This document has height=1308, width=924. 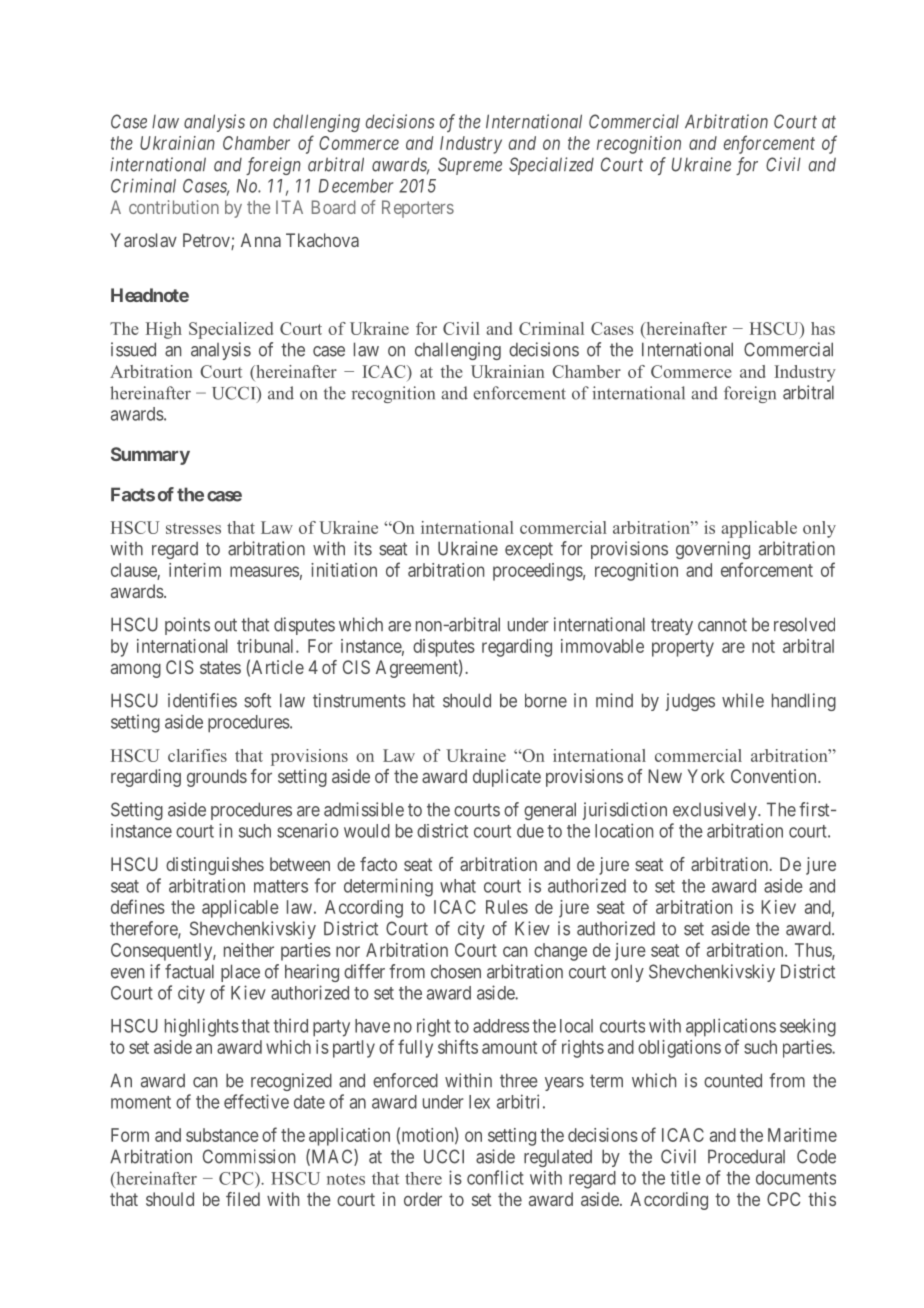 What do you see at coordinates (823, 328) in the document?
I see `has` at bounding box center [823, 328].
